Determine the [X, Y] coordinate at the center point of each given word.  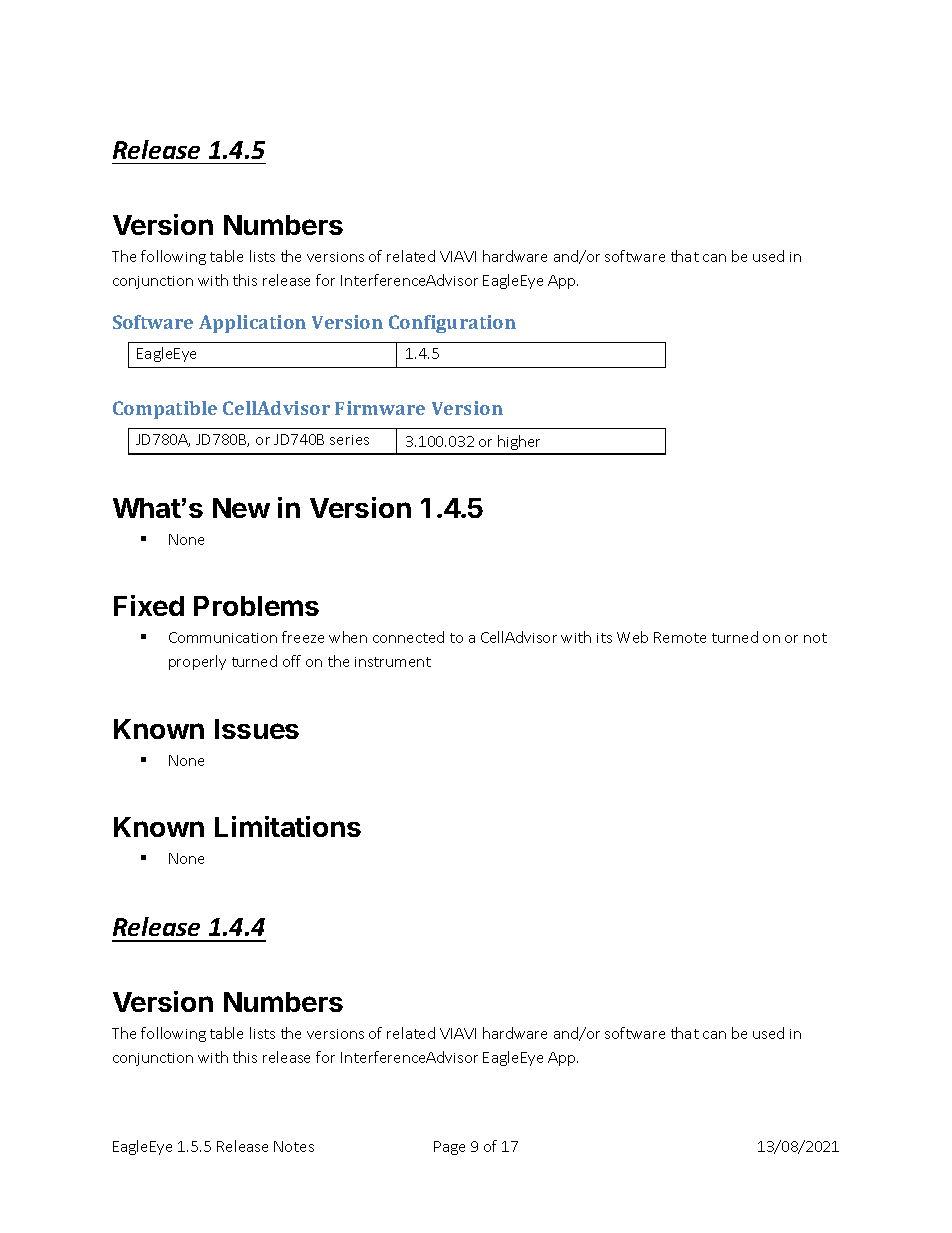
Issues [257, 729]
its [604, 638]
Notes [294, 1146]
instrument [393, 662]
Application [252, 324]
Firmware [380, 408]
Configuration [452, 324]
